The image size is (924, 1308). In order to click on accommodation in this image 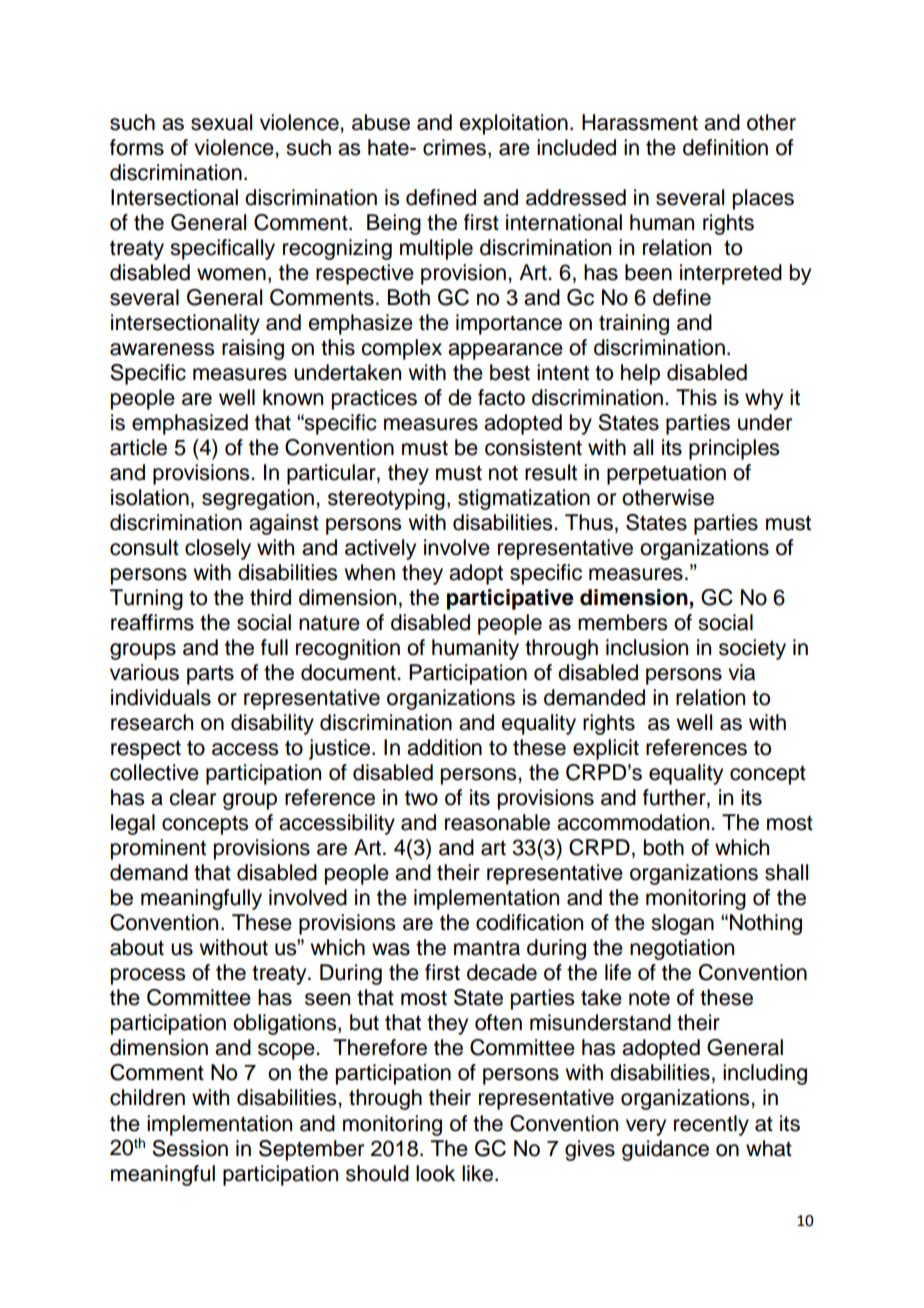, I will do `click(634, 822)`.
